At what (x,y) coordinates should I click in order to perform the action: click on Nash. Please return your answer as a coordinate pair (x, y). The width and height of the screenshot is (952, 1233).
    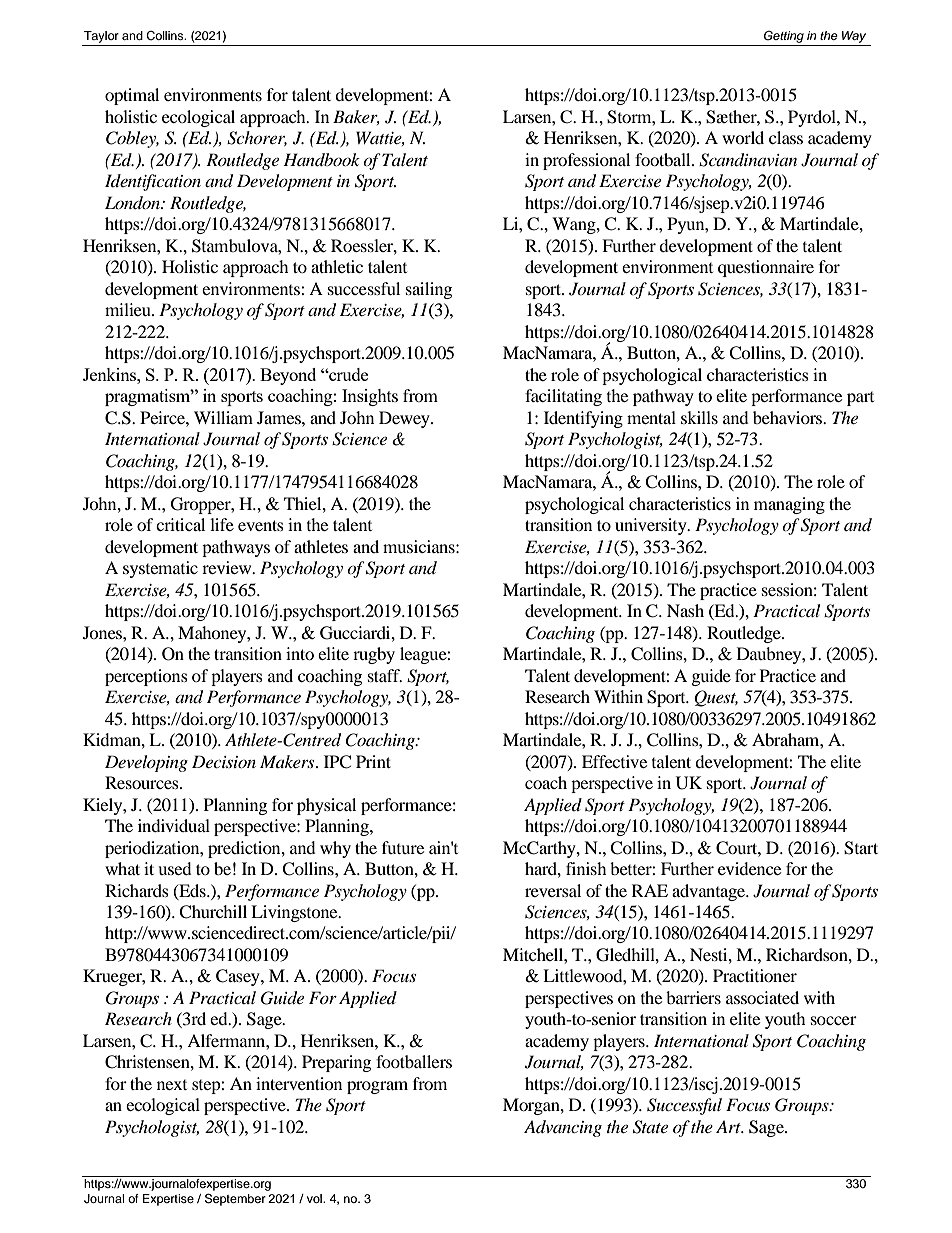
    Looking at the image, I should click on (685, 610).
